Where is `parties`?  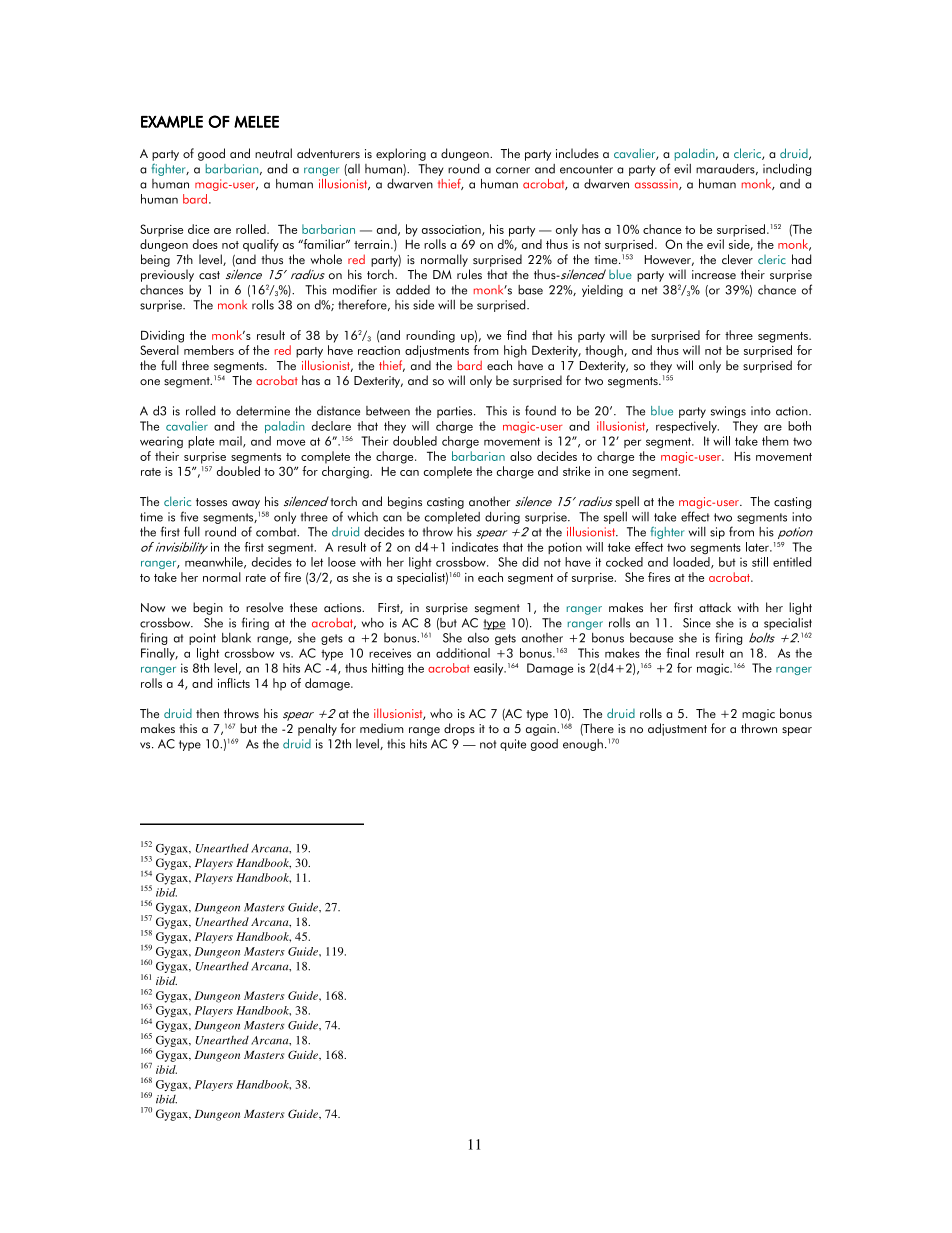
parties is located at coordinates (456, 412).
